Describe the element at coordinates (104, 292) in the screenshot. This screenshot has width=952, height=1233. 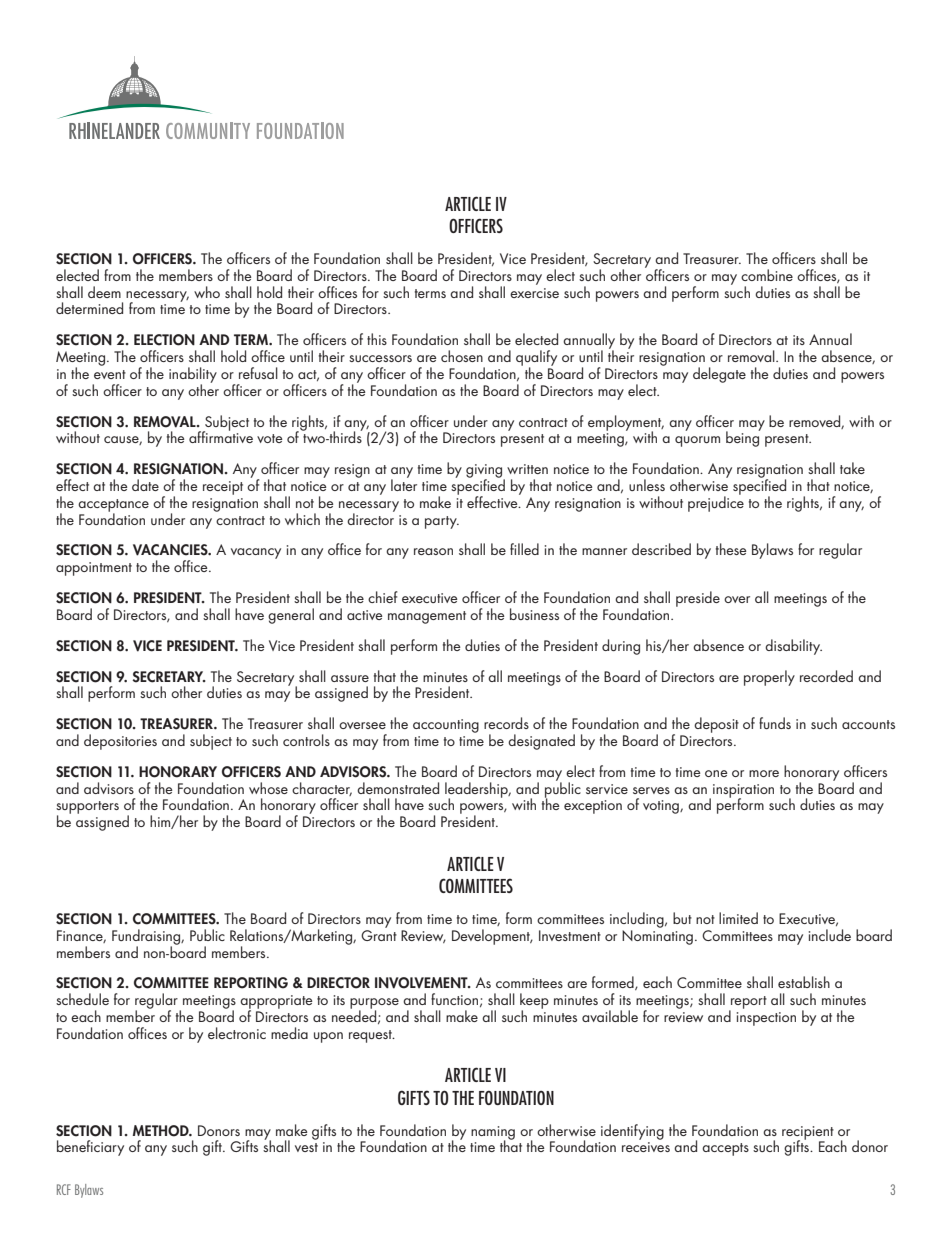
I see `deem` at that location.
